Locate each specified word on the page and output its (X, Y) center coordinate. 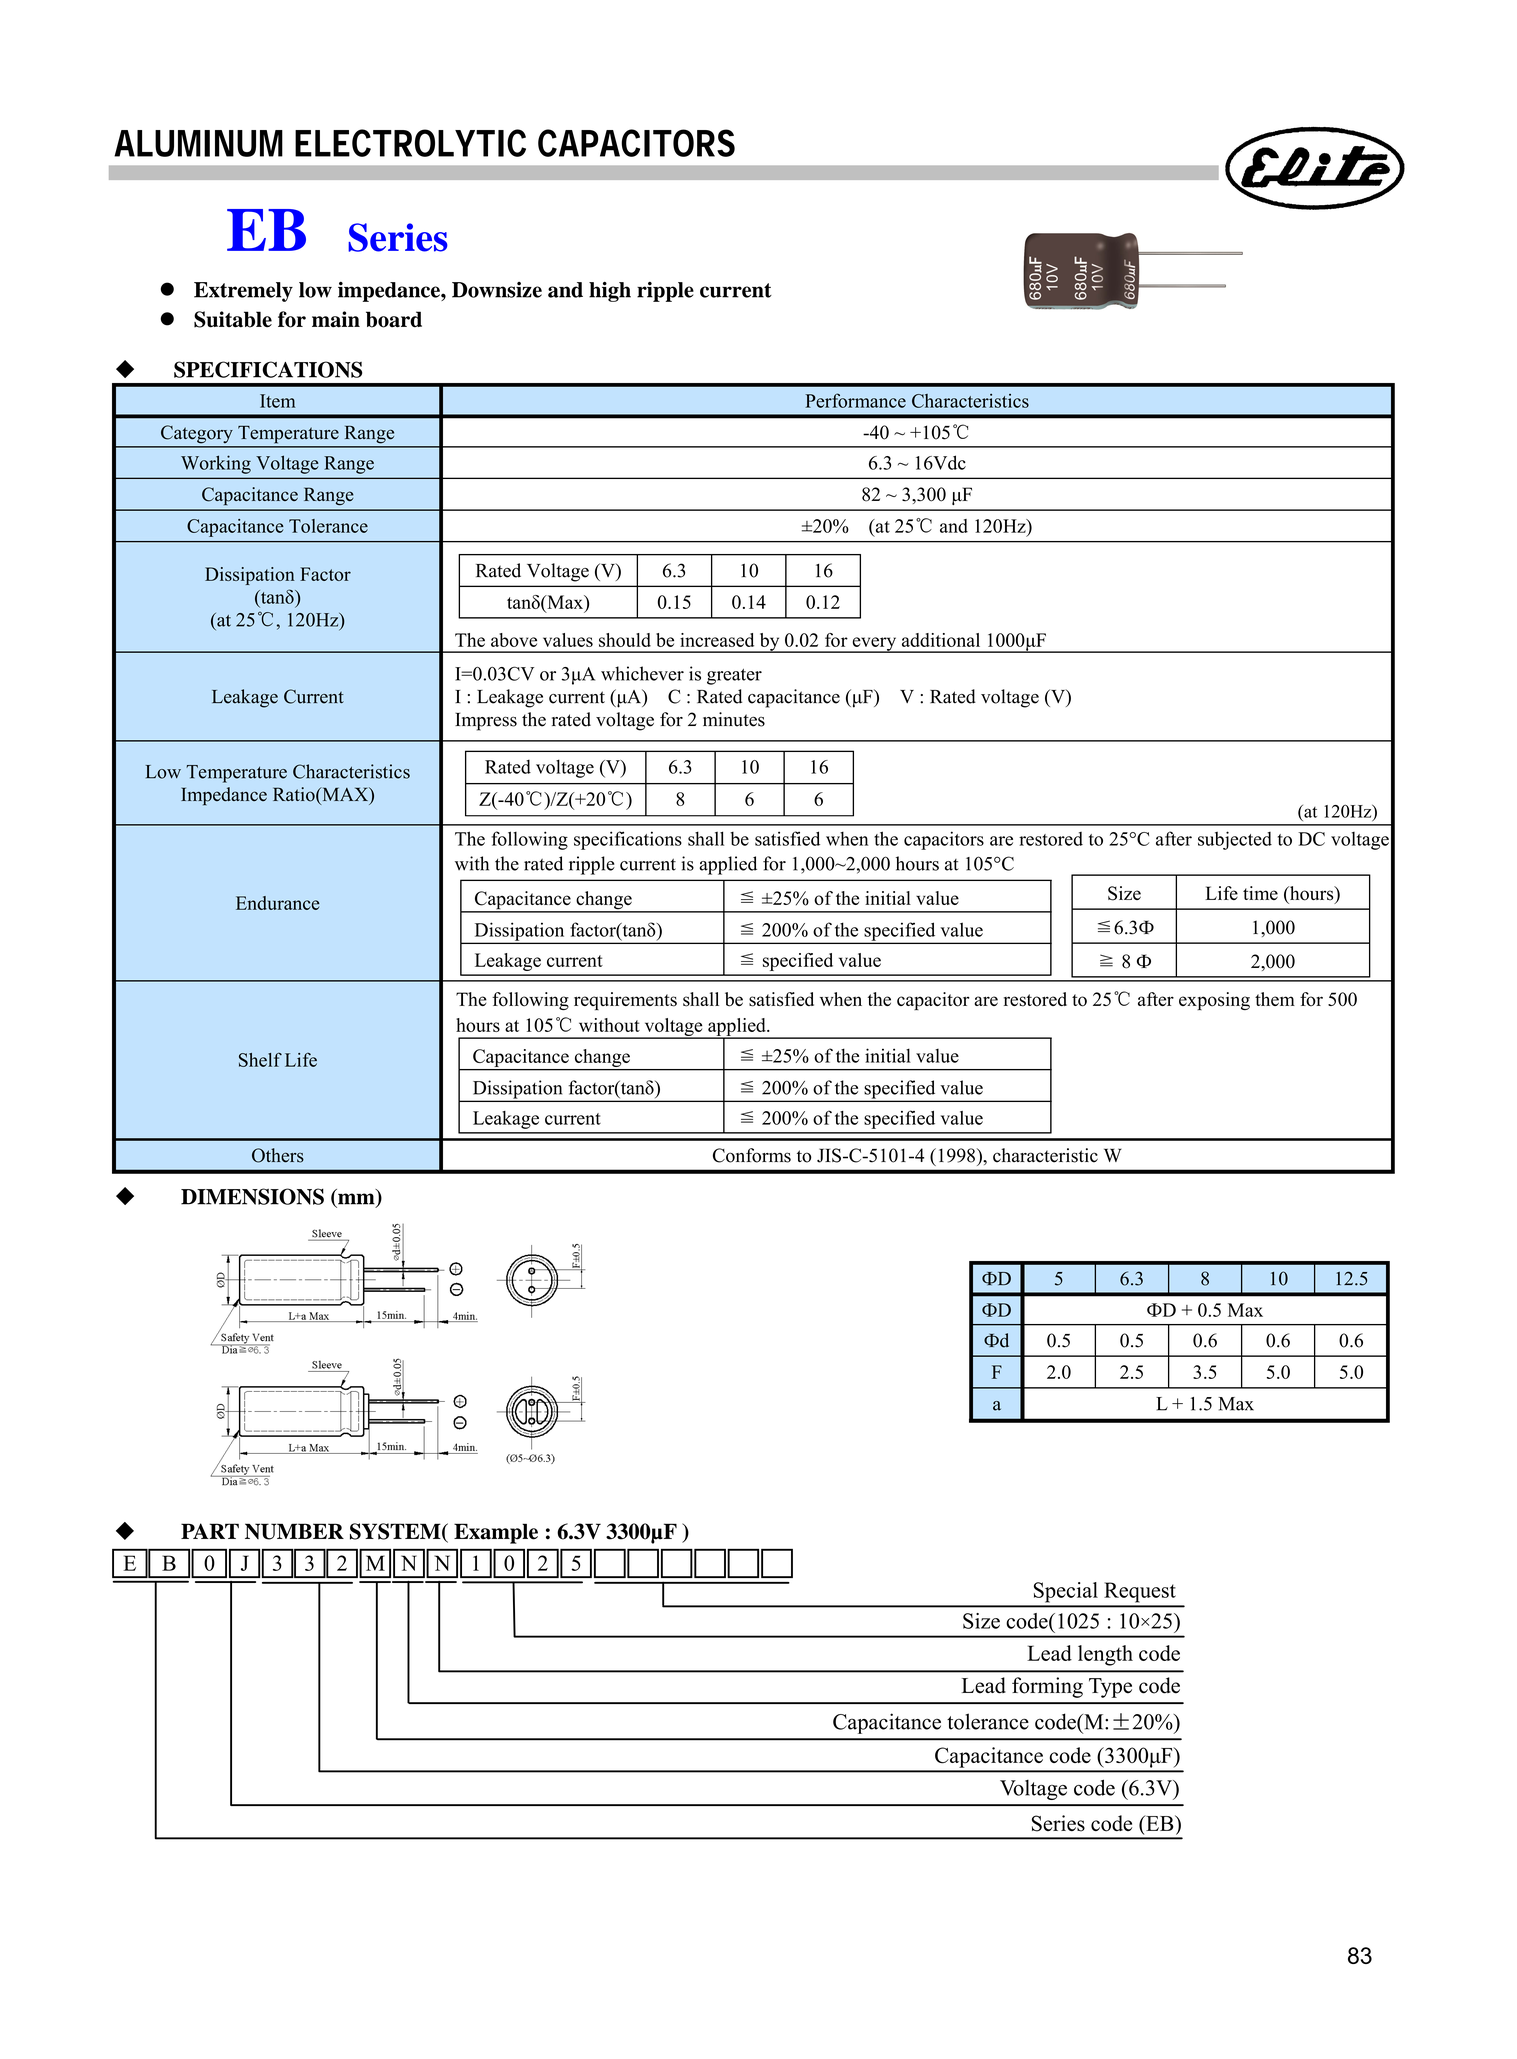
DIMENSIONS (252, 1196)
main (336, 319)
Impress (486, 721)
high (610, 292)
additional (941, 640)
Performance (855, 400)
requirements (625, 1001)
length (1105, 1655)
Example (496, 1533)
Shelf (260, 1060)
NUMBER (294, 1531)
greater (734, 677)
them (1275, 999)
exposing (1214, 1001)
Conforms (752, 1155)
